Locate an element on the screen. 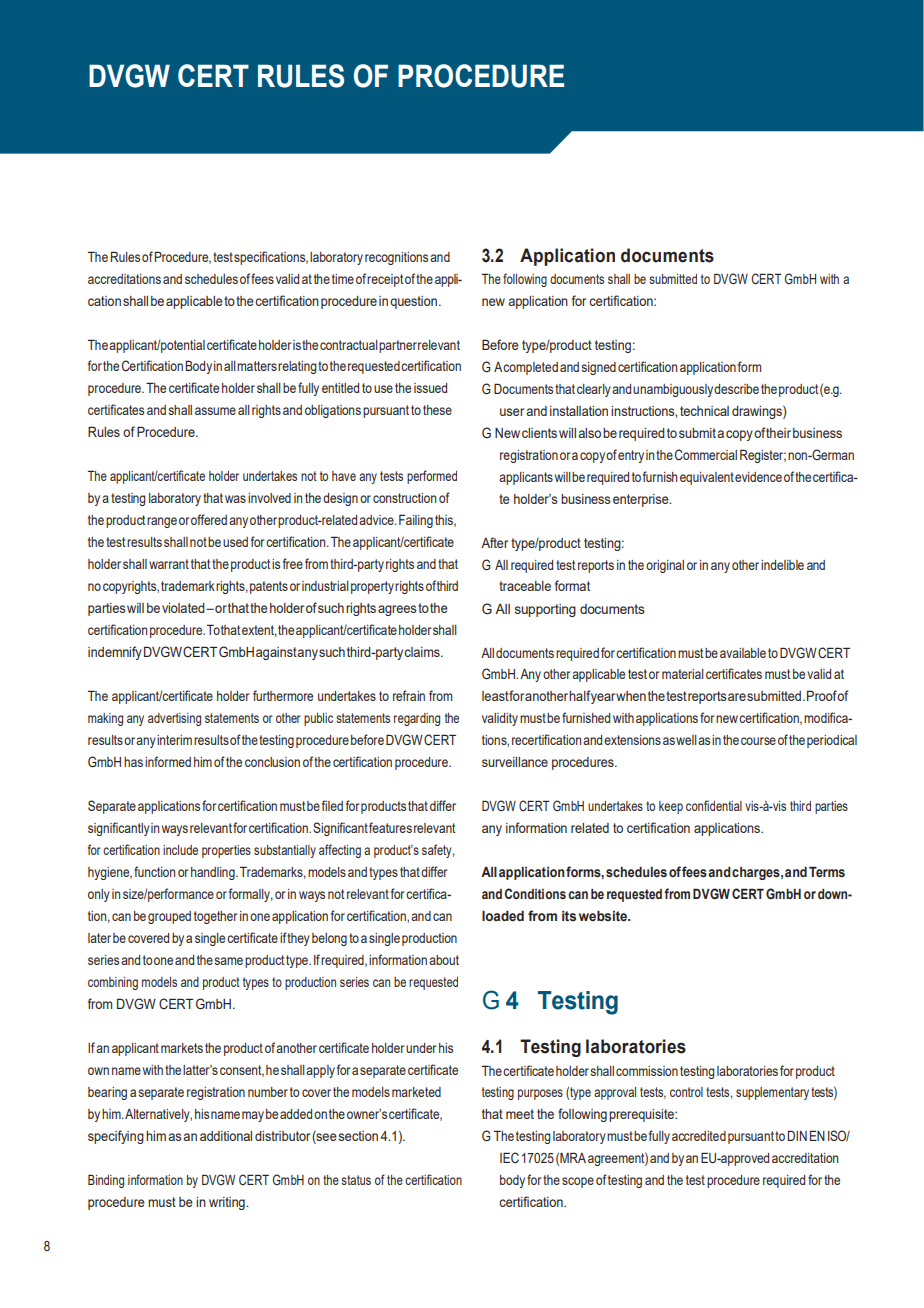 The width and height of the screenshot is (924, 1308). status is located at coordinates (356, 1180).
